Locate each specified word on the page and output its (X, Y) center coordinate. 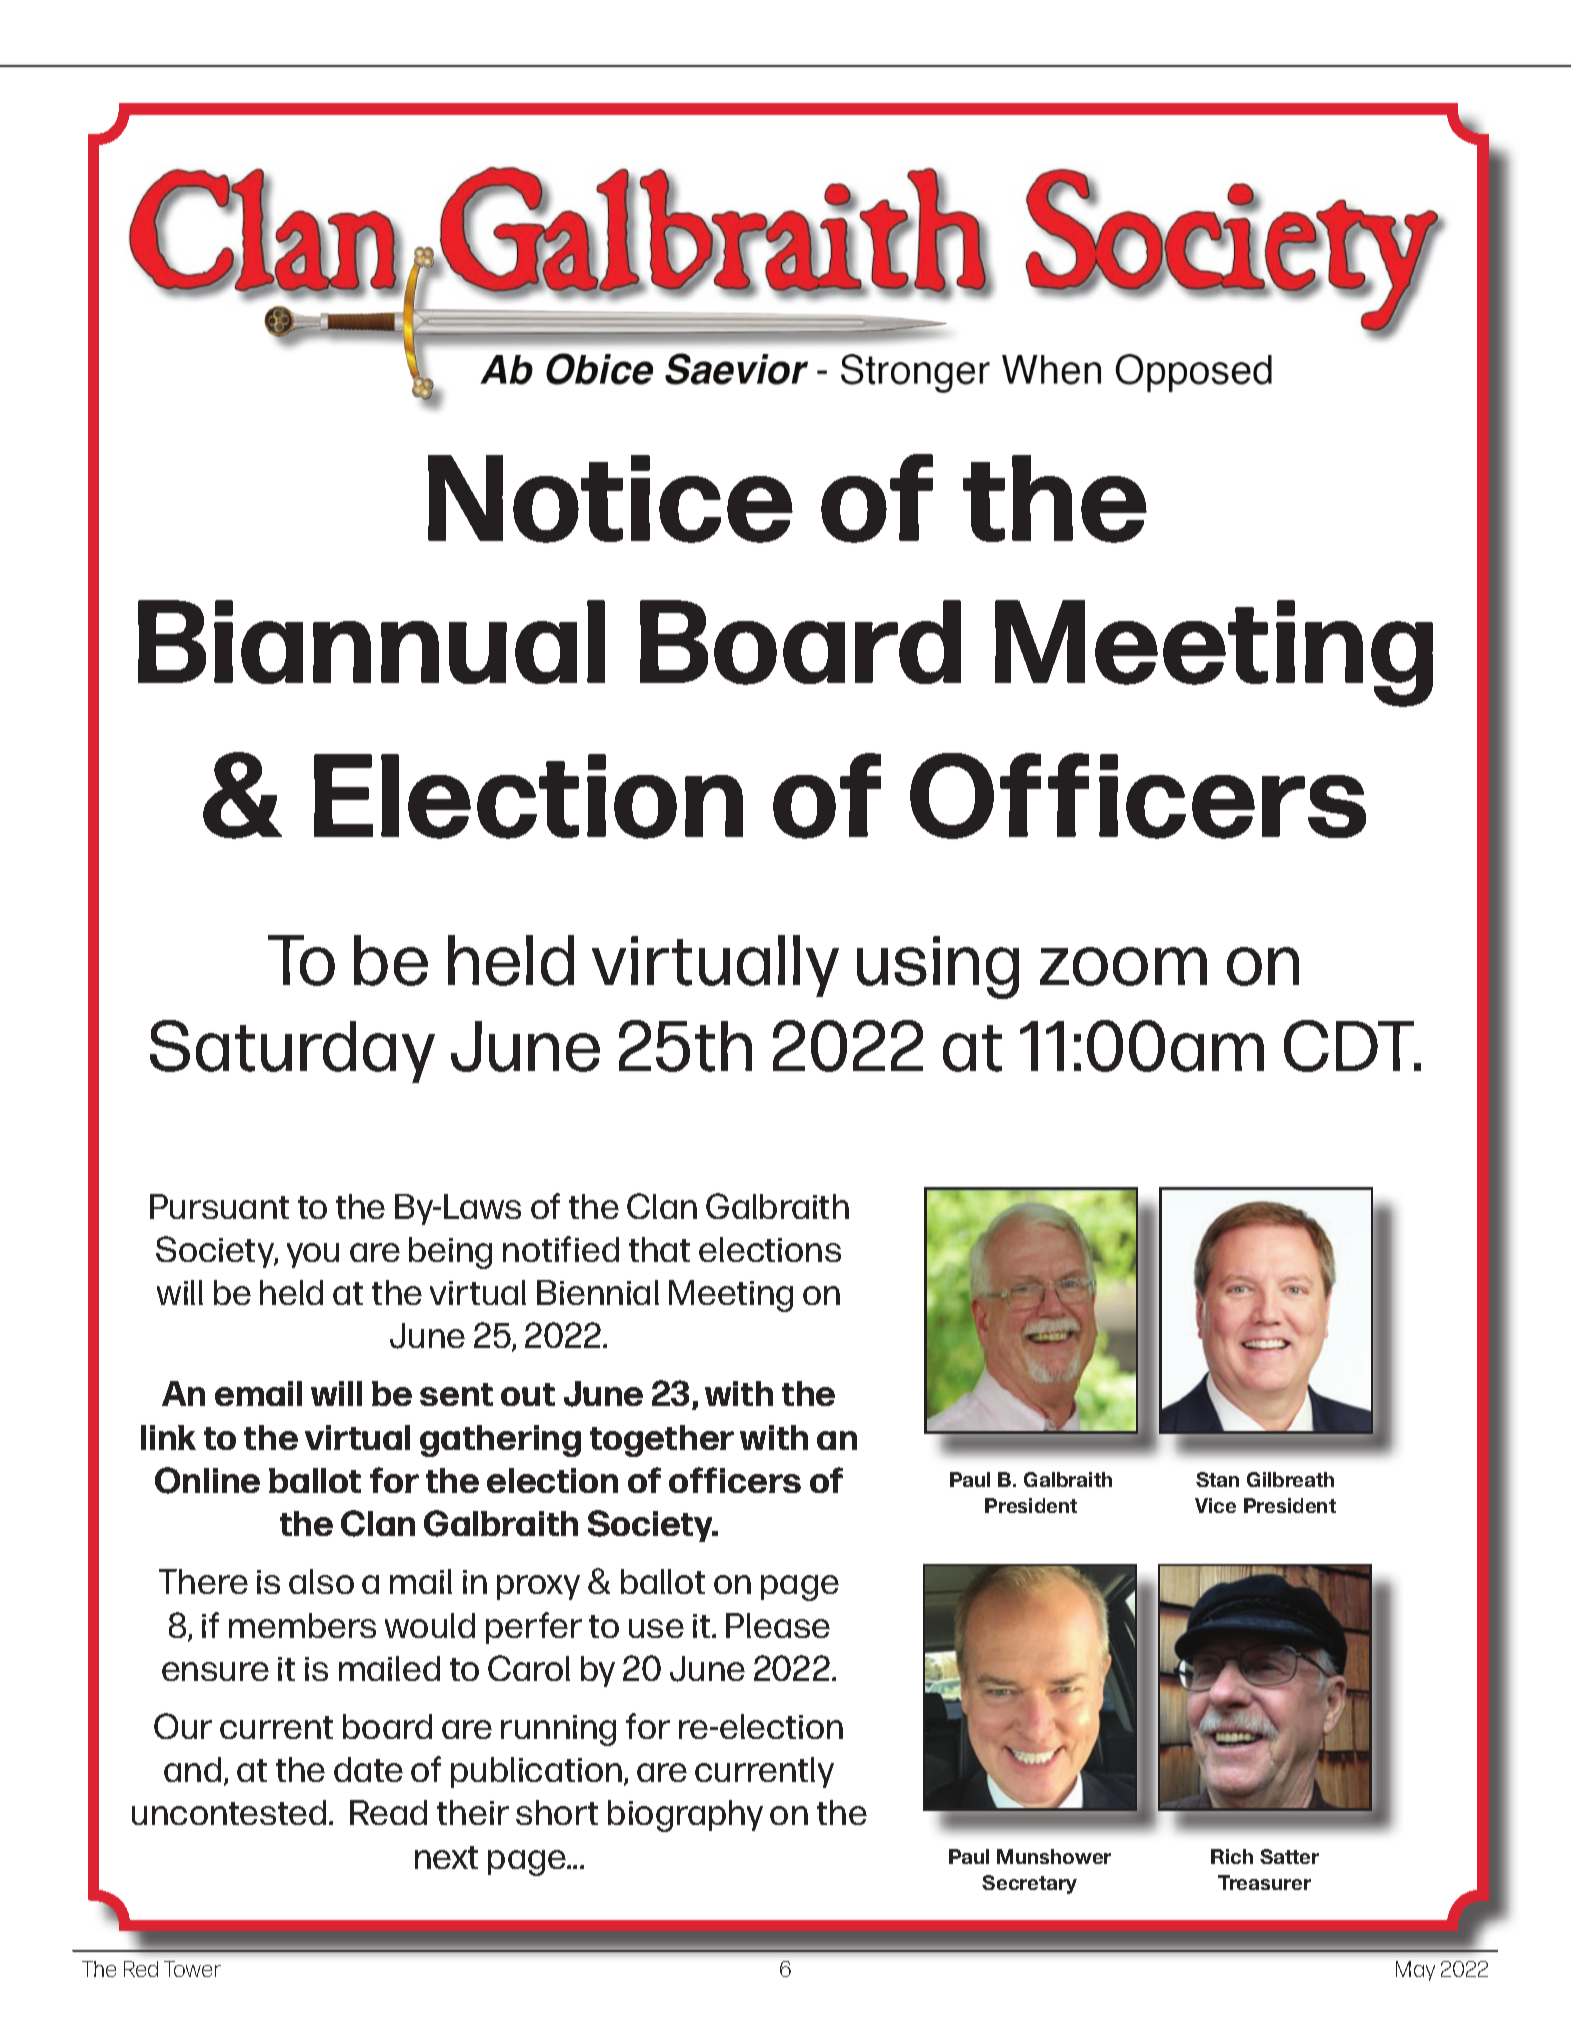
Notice (610, 499)
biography (685, 1816)
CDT (1350, 1046)
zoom (1123, 966)
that (659, 1249)
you (313, 1255)
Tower (192, 1969)
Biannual (371, 642)
